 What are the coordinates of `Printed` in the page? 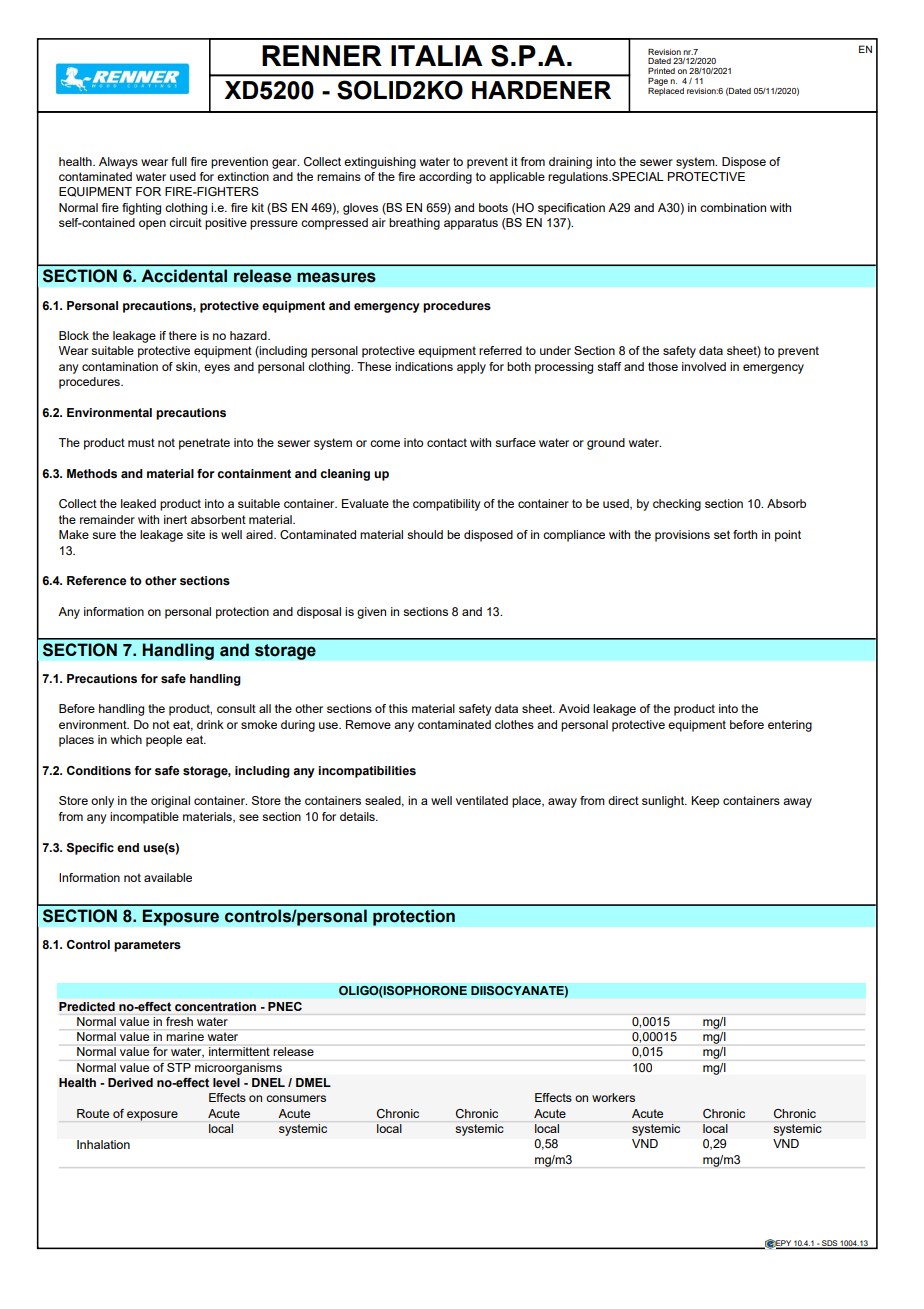 It's located at (661, 71).
